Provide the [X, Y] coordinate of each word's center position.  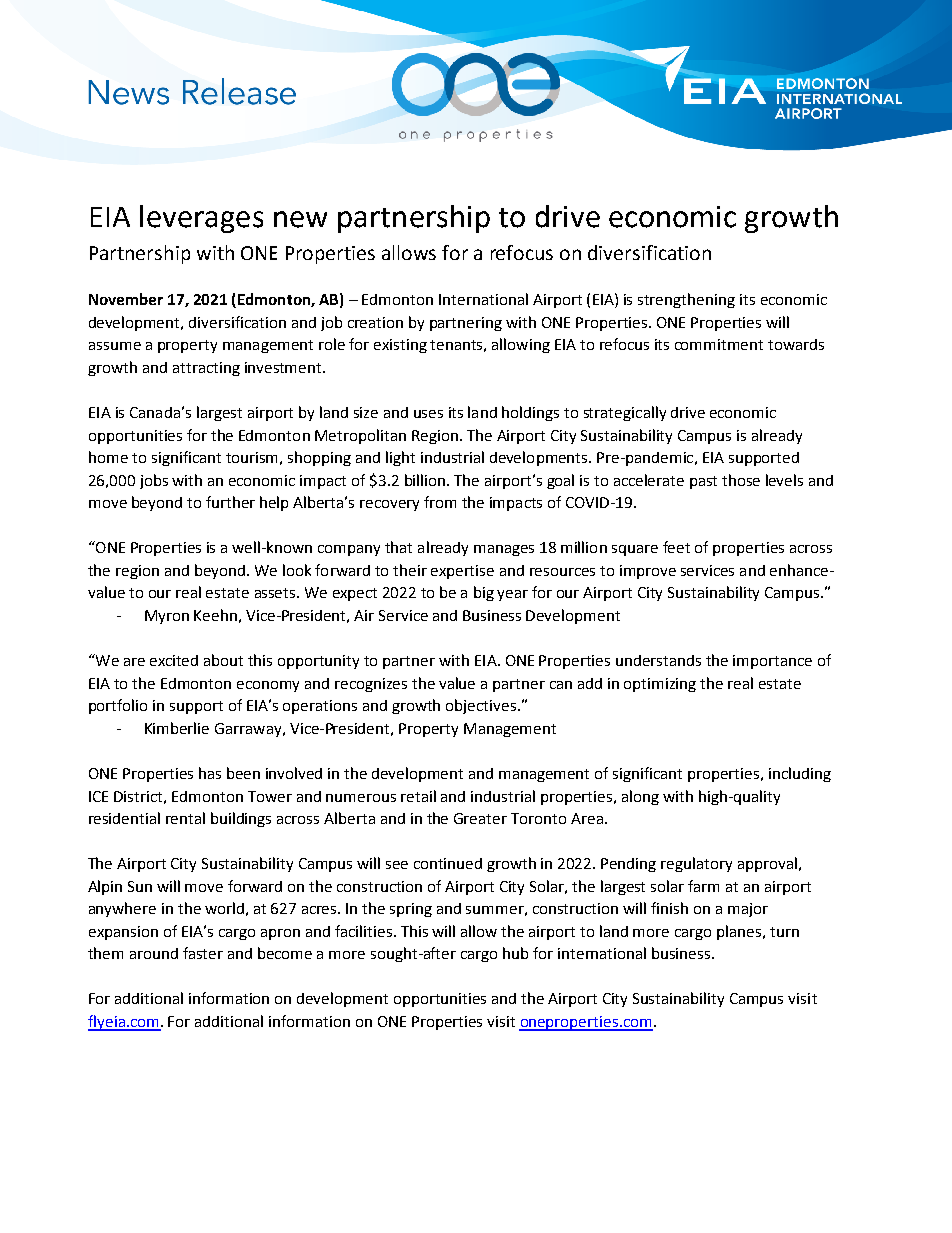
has [210, 773]
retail [418, 796]
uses [428, 414]
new [300, 219]
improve [648, 572]
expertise [462, 572]
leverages [201, 219]
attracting [206, 369]
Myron [167, 617]
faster [203, 953]
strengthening [686, 300]
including [800, 774]
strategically [625, 413]
